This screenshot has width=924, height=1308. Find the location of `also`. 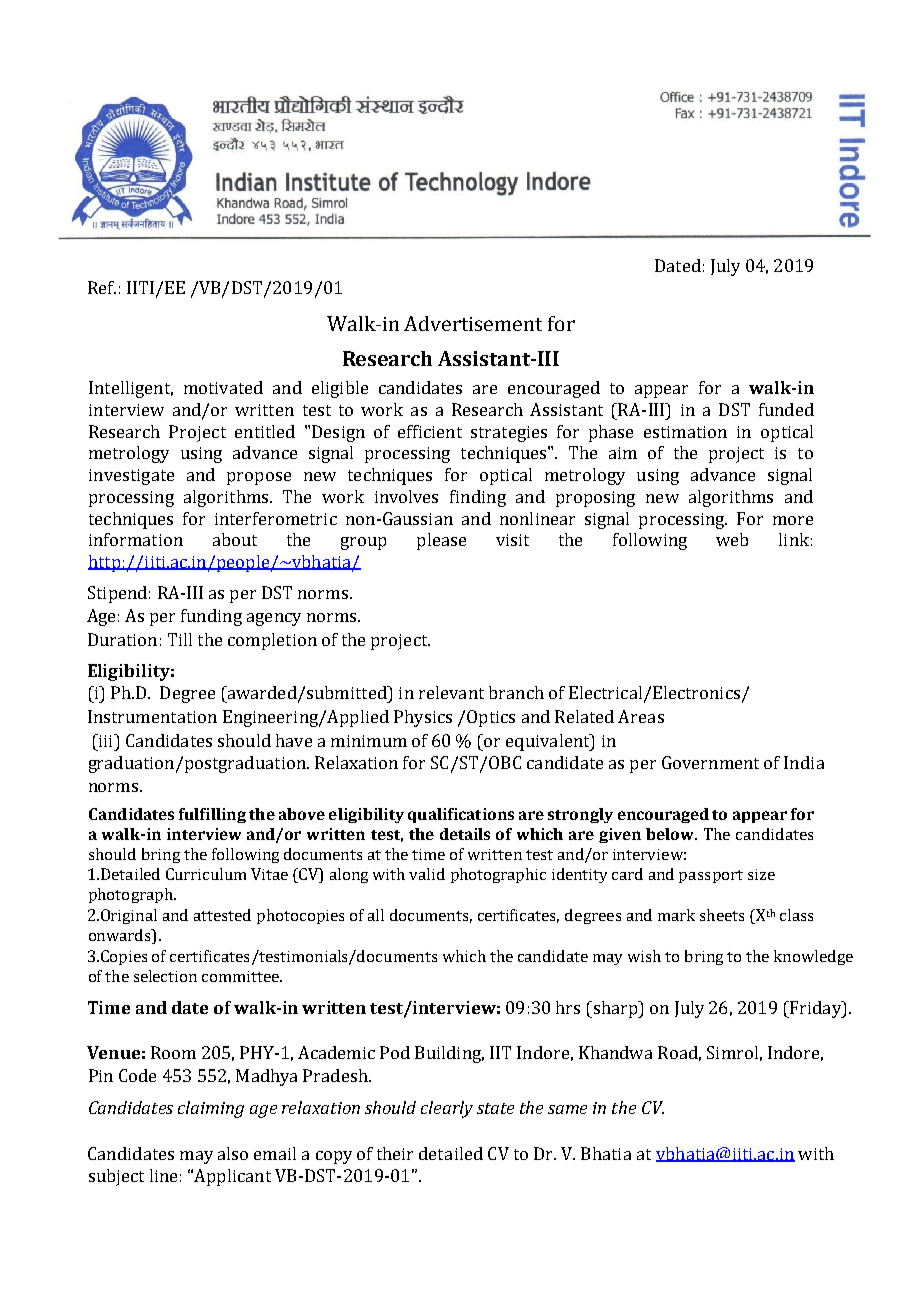

also is located at coordinates (233, 1153).
